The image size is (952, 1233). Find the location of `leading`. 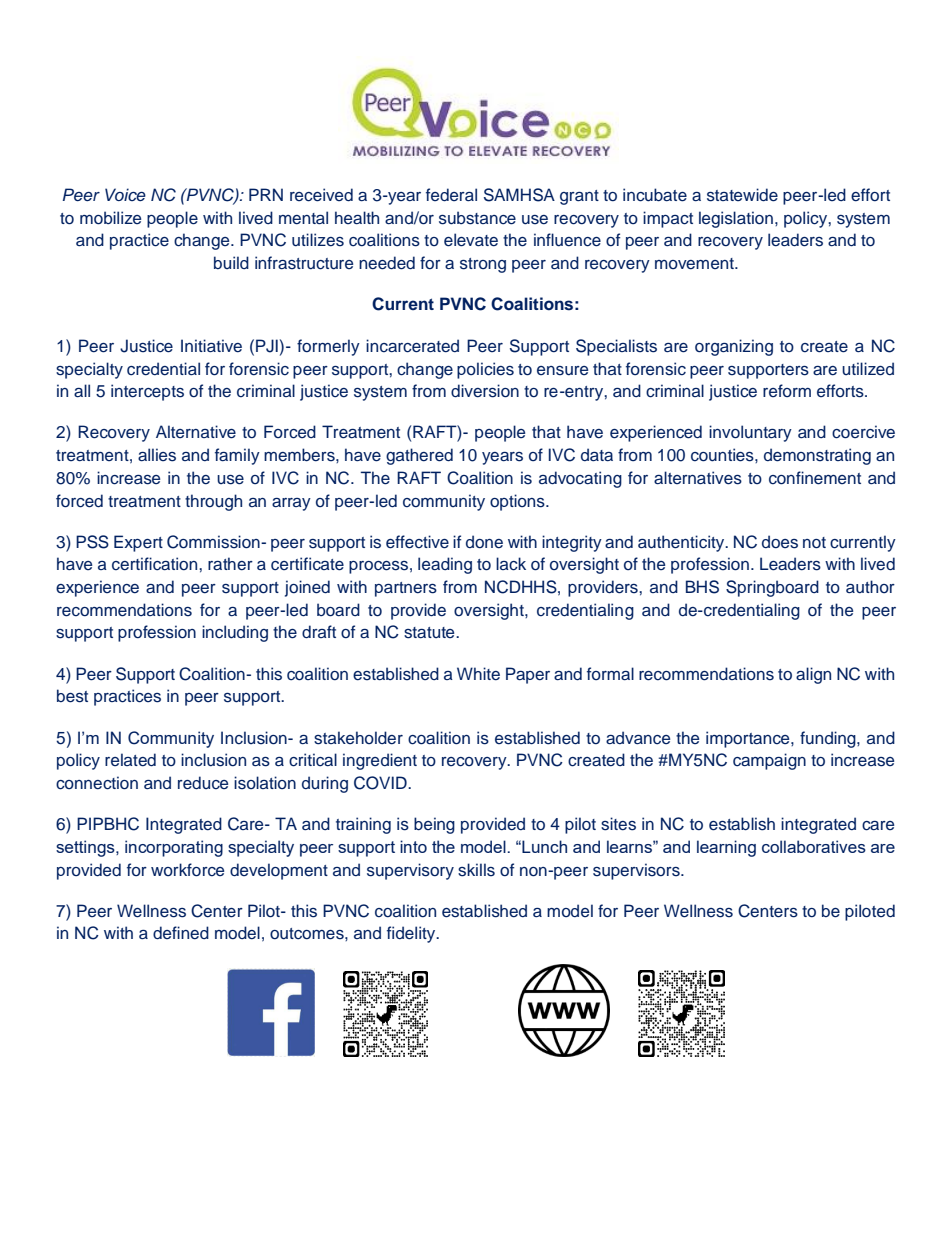

leading is located at coordinates (445, 565).
